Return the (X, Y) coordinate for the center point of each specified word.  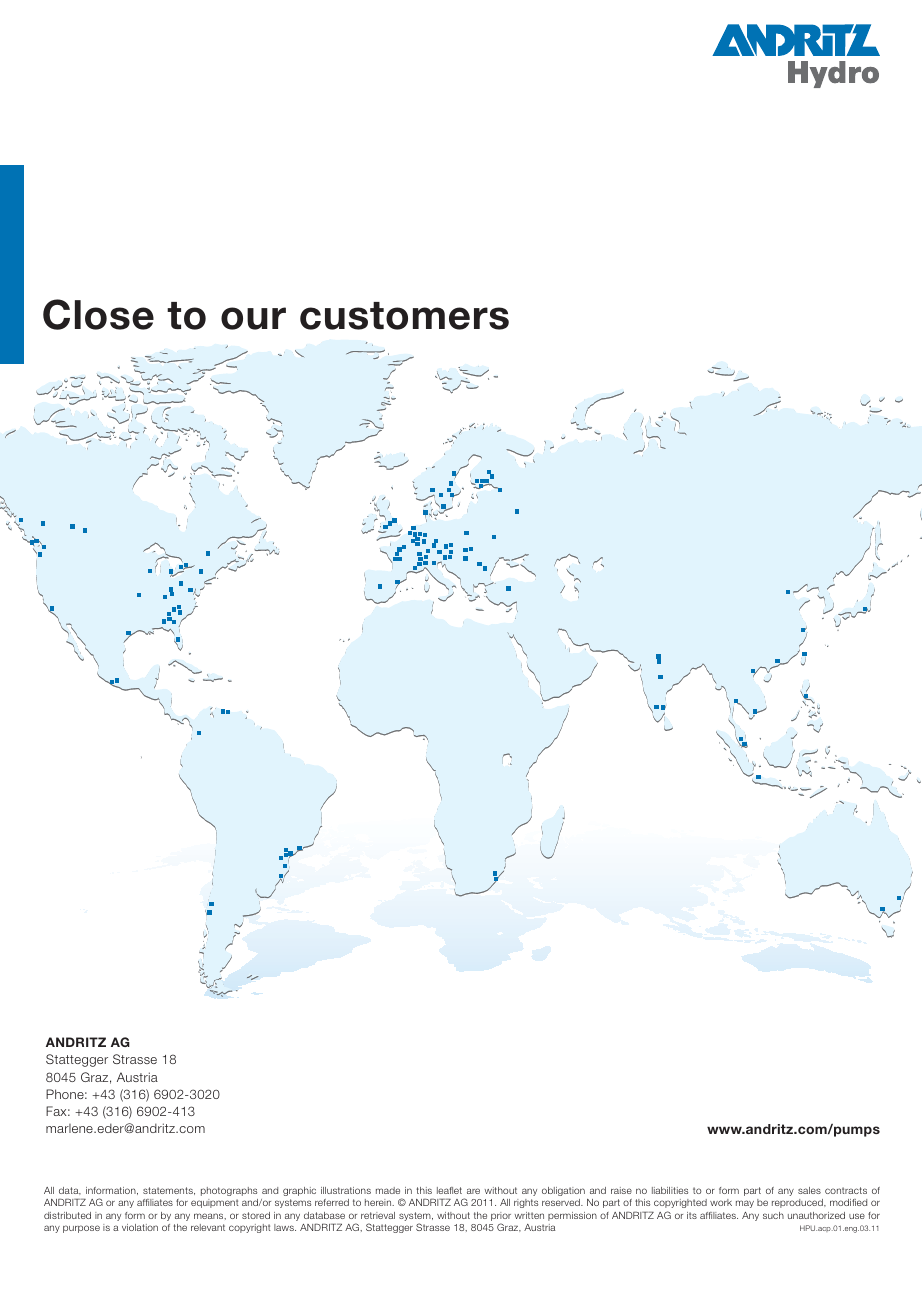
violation (140, 1227)
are (473, 1191)
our (253, 318)
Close (98, 314)
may (745, 1204)
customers (404, 316)
